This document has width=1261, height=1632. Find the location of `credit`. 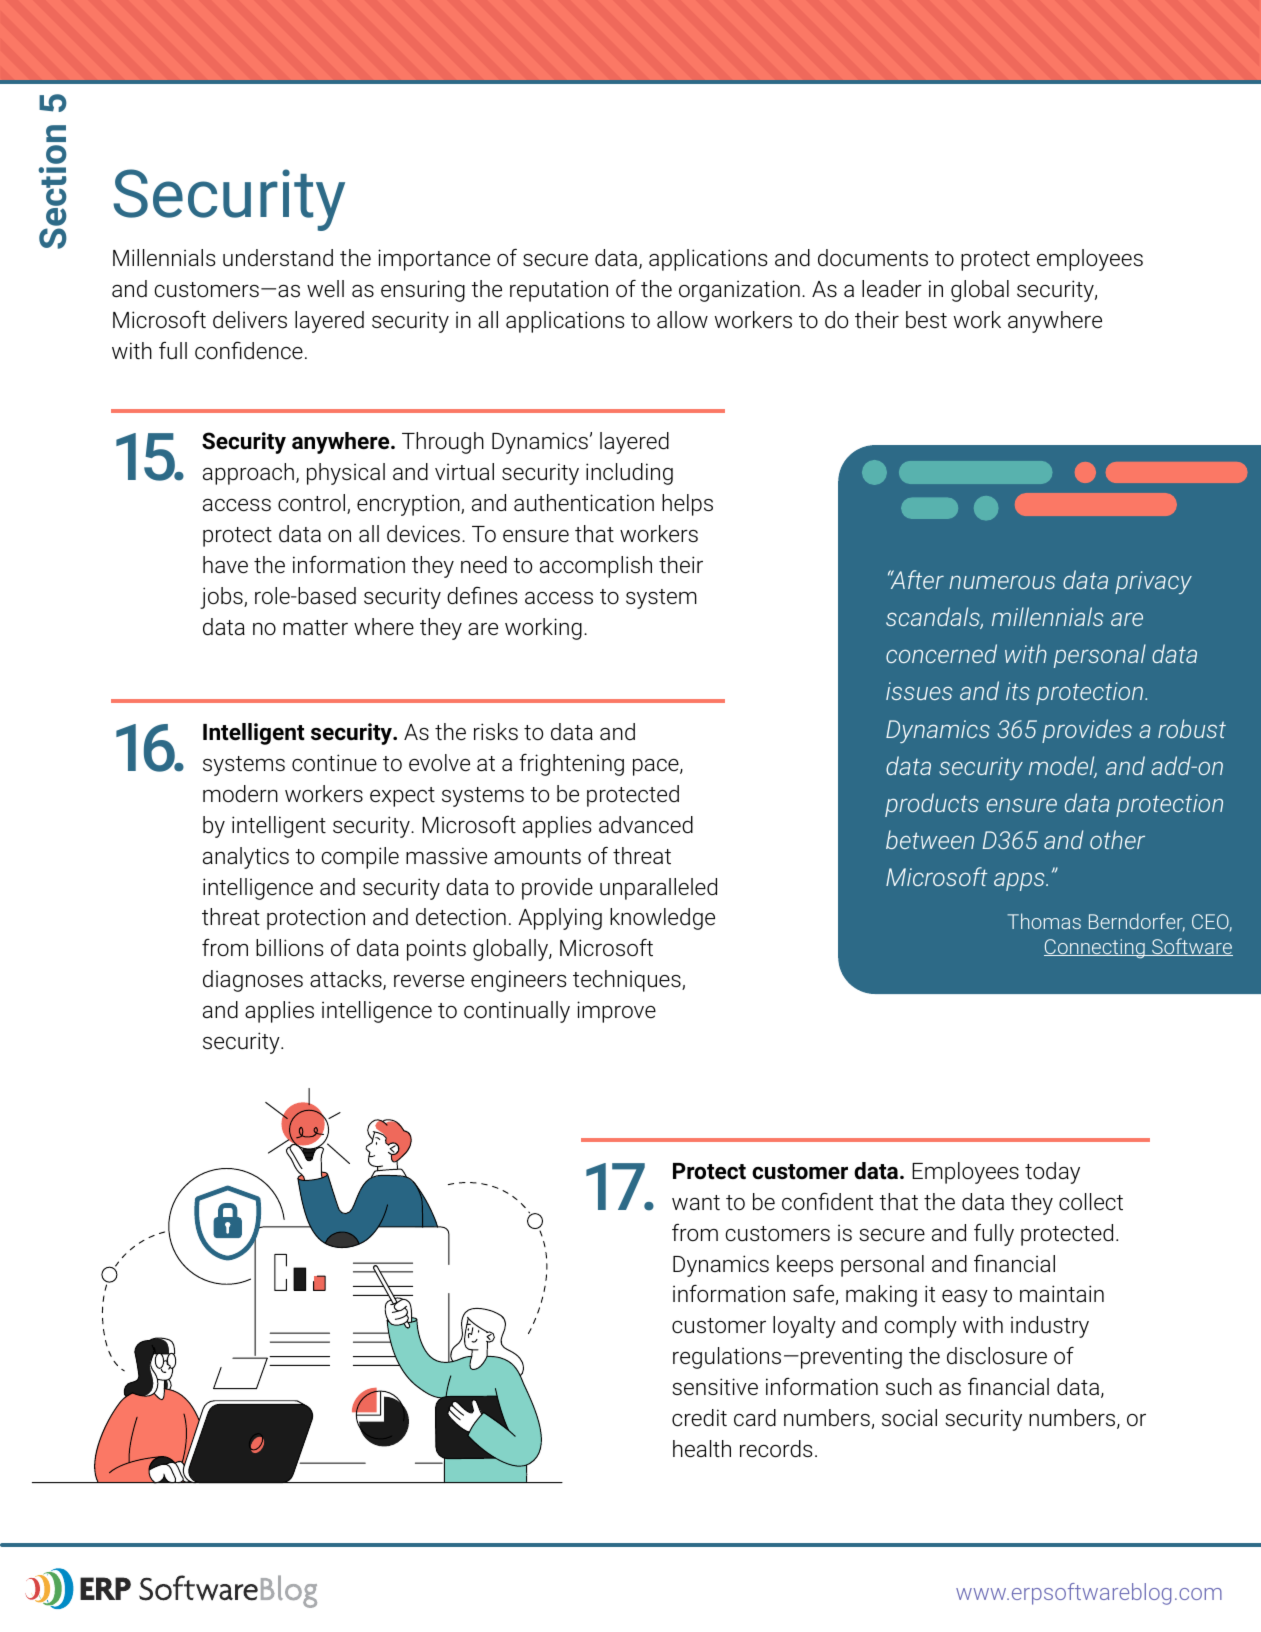

credit is located at coordinates (699, 1418).
